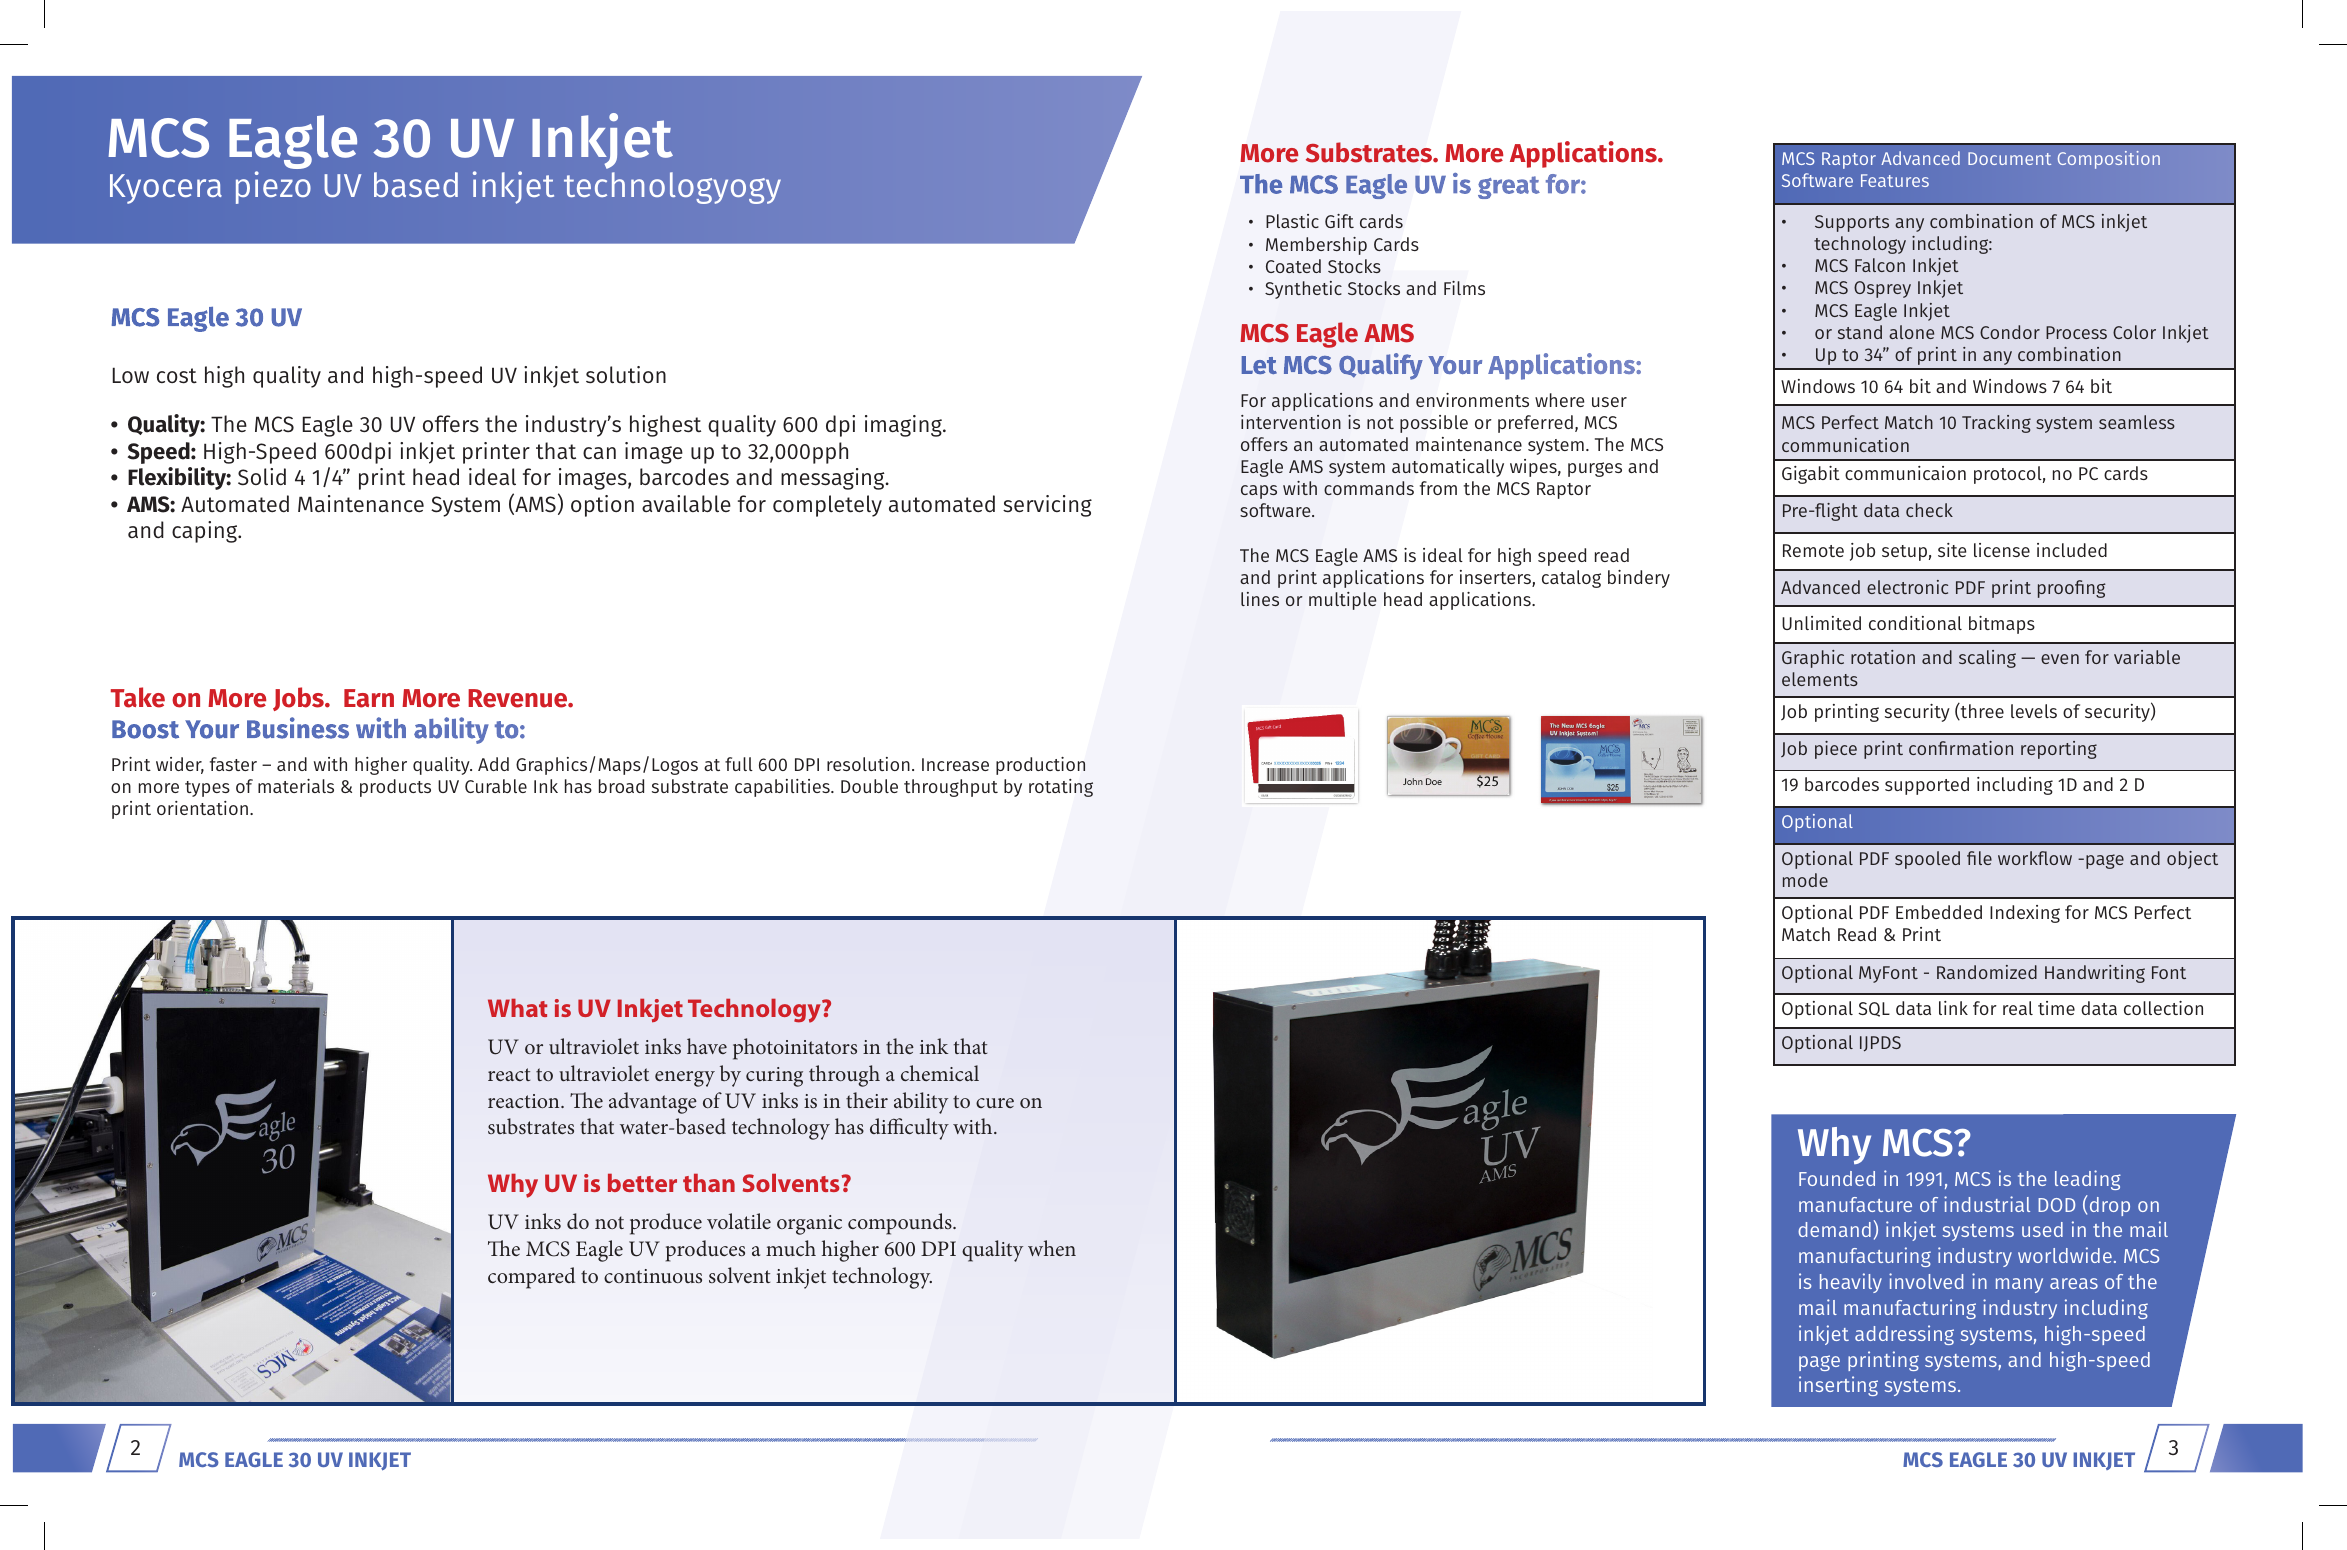 The width and height of the screenshot is (2347, 1550). I want to click on electronic, so click(1907, 587).
